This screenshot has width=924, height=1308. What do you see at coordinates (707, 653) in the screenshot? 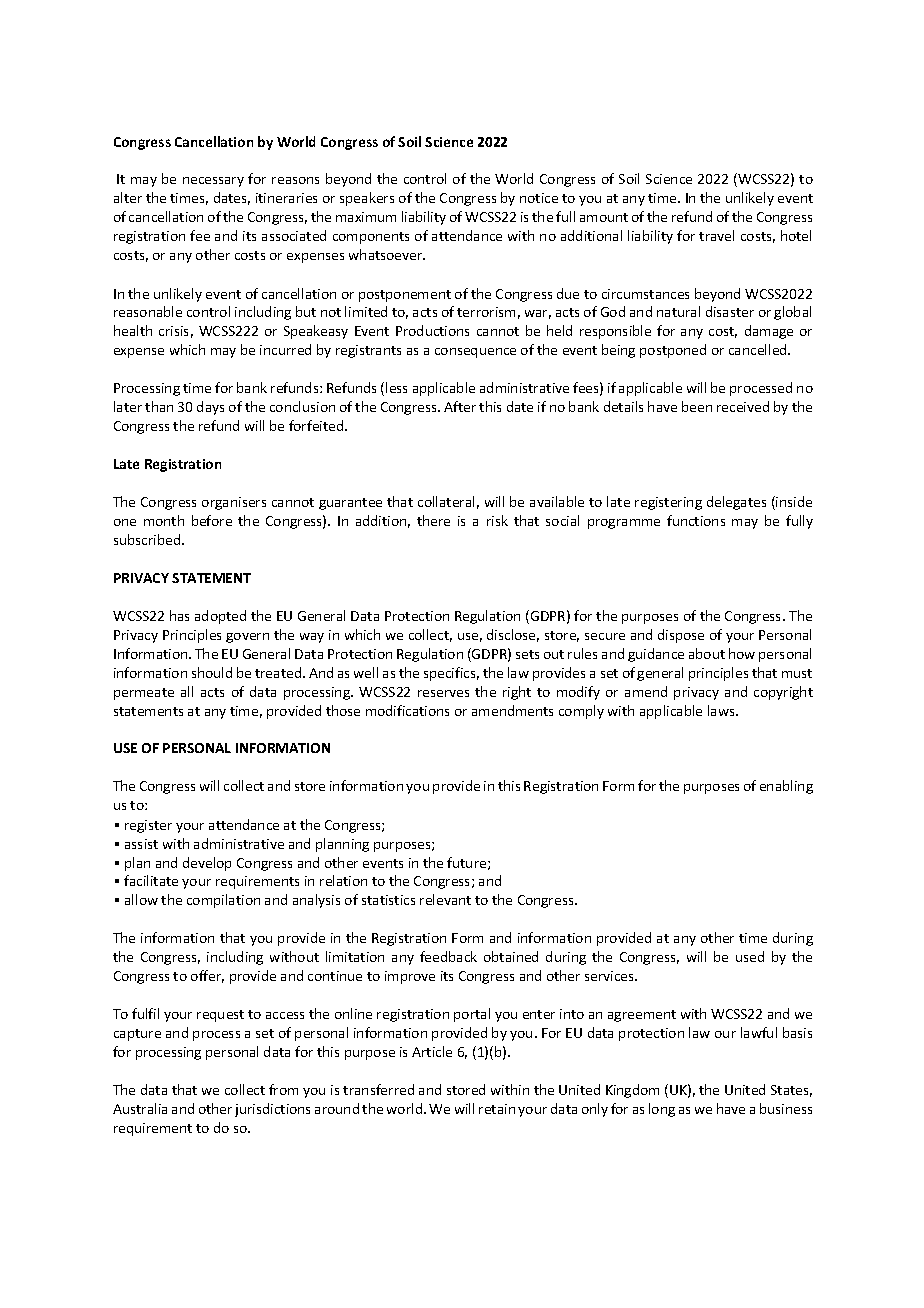
I see `about` at bounding box center [707, 653].
